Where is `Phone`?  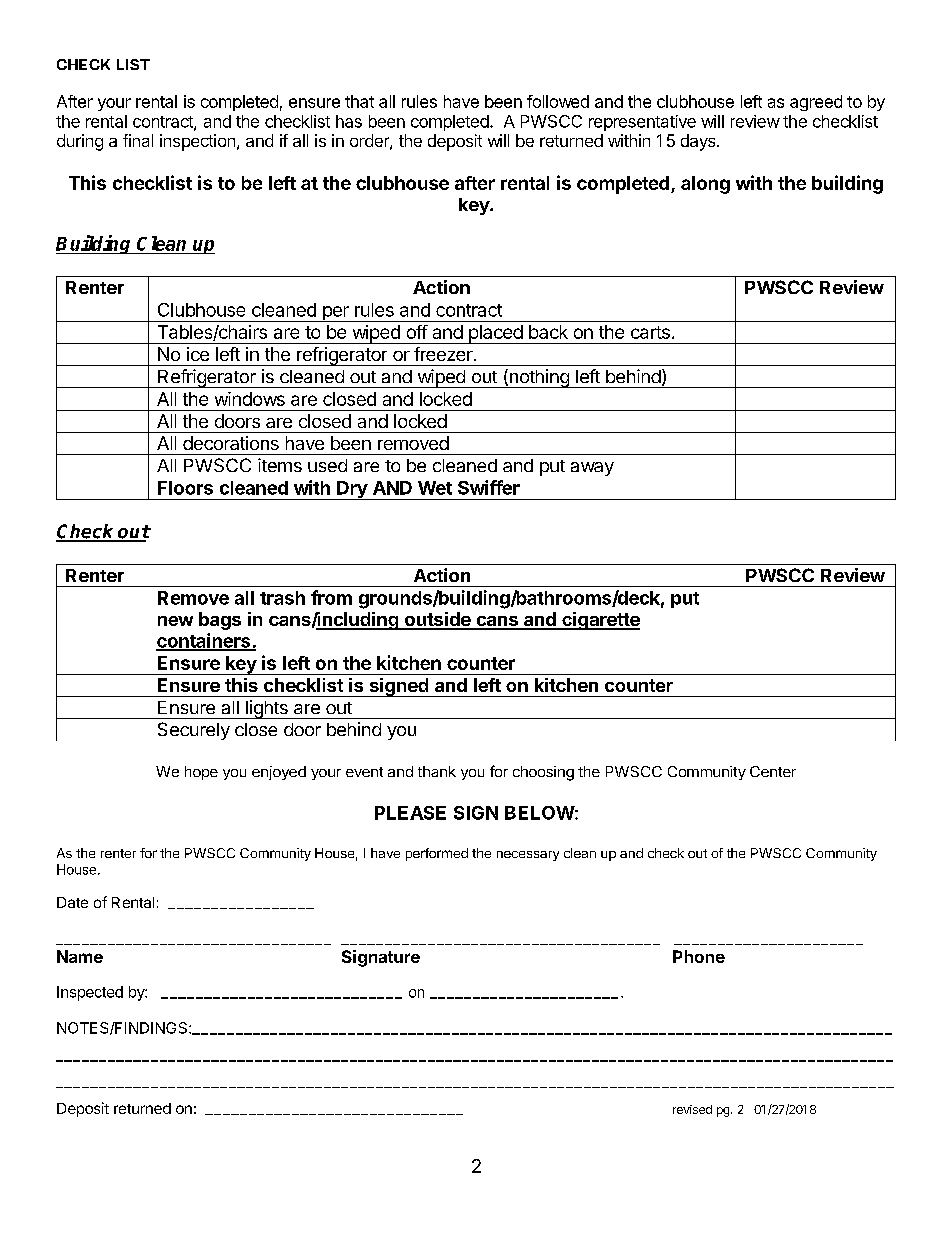 Phone is located at coordinates (699, 956).
